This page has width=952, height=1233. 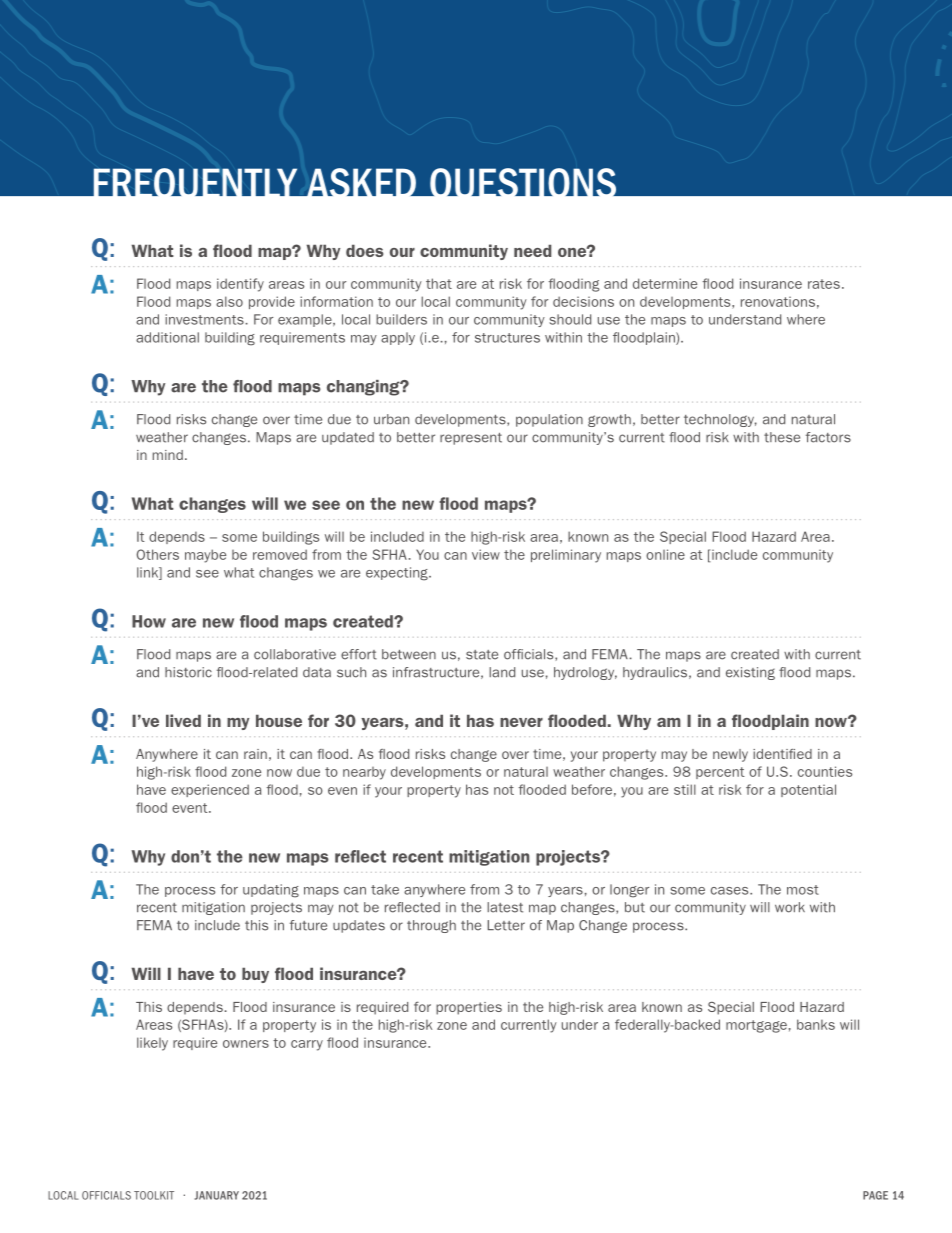 I want to click on need, so click(x=532, y=250).
